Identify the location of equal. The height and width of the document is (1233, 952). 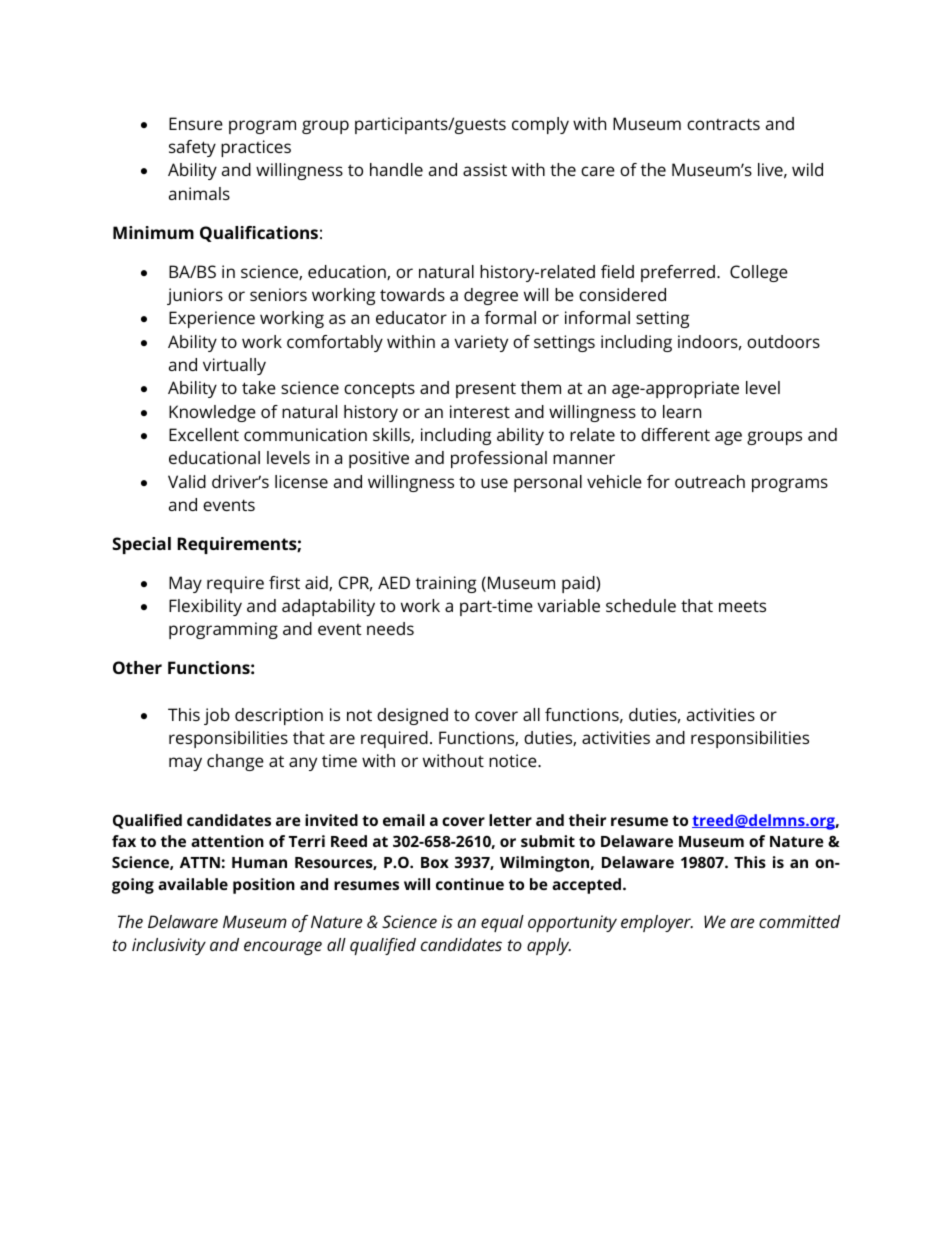
(502, 923).
